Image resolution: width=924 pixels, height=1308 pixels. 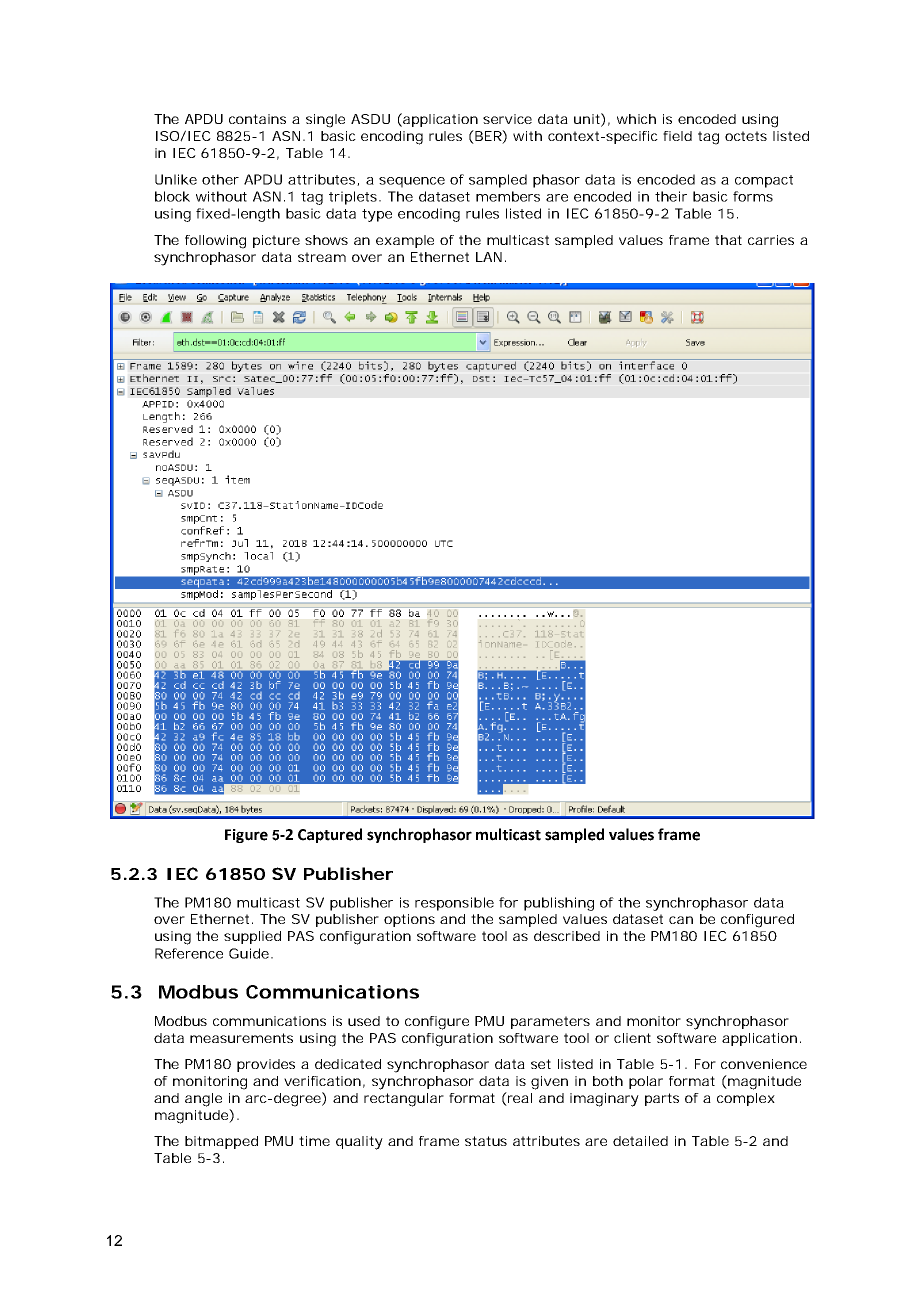 I want to click on that, so click(x=728, y=240).
